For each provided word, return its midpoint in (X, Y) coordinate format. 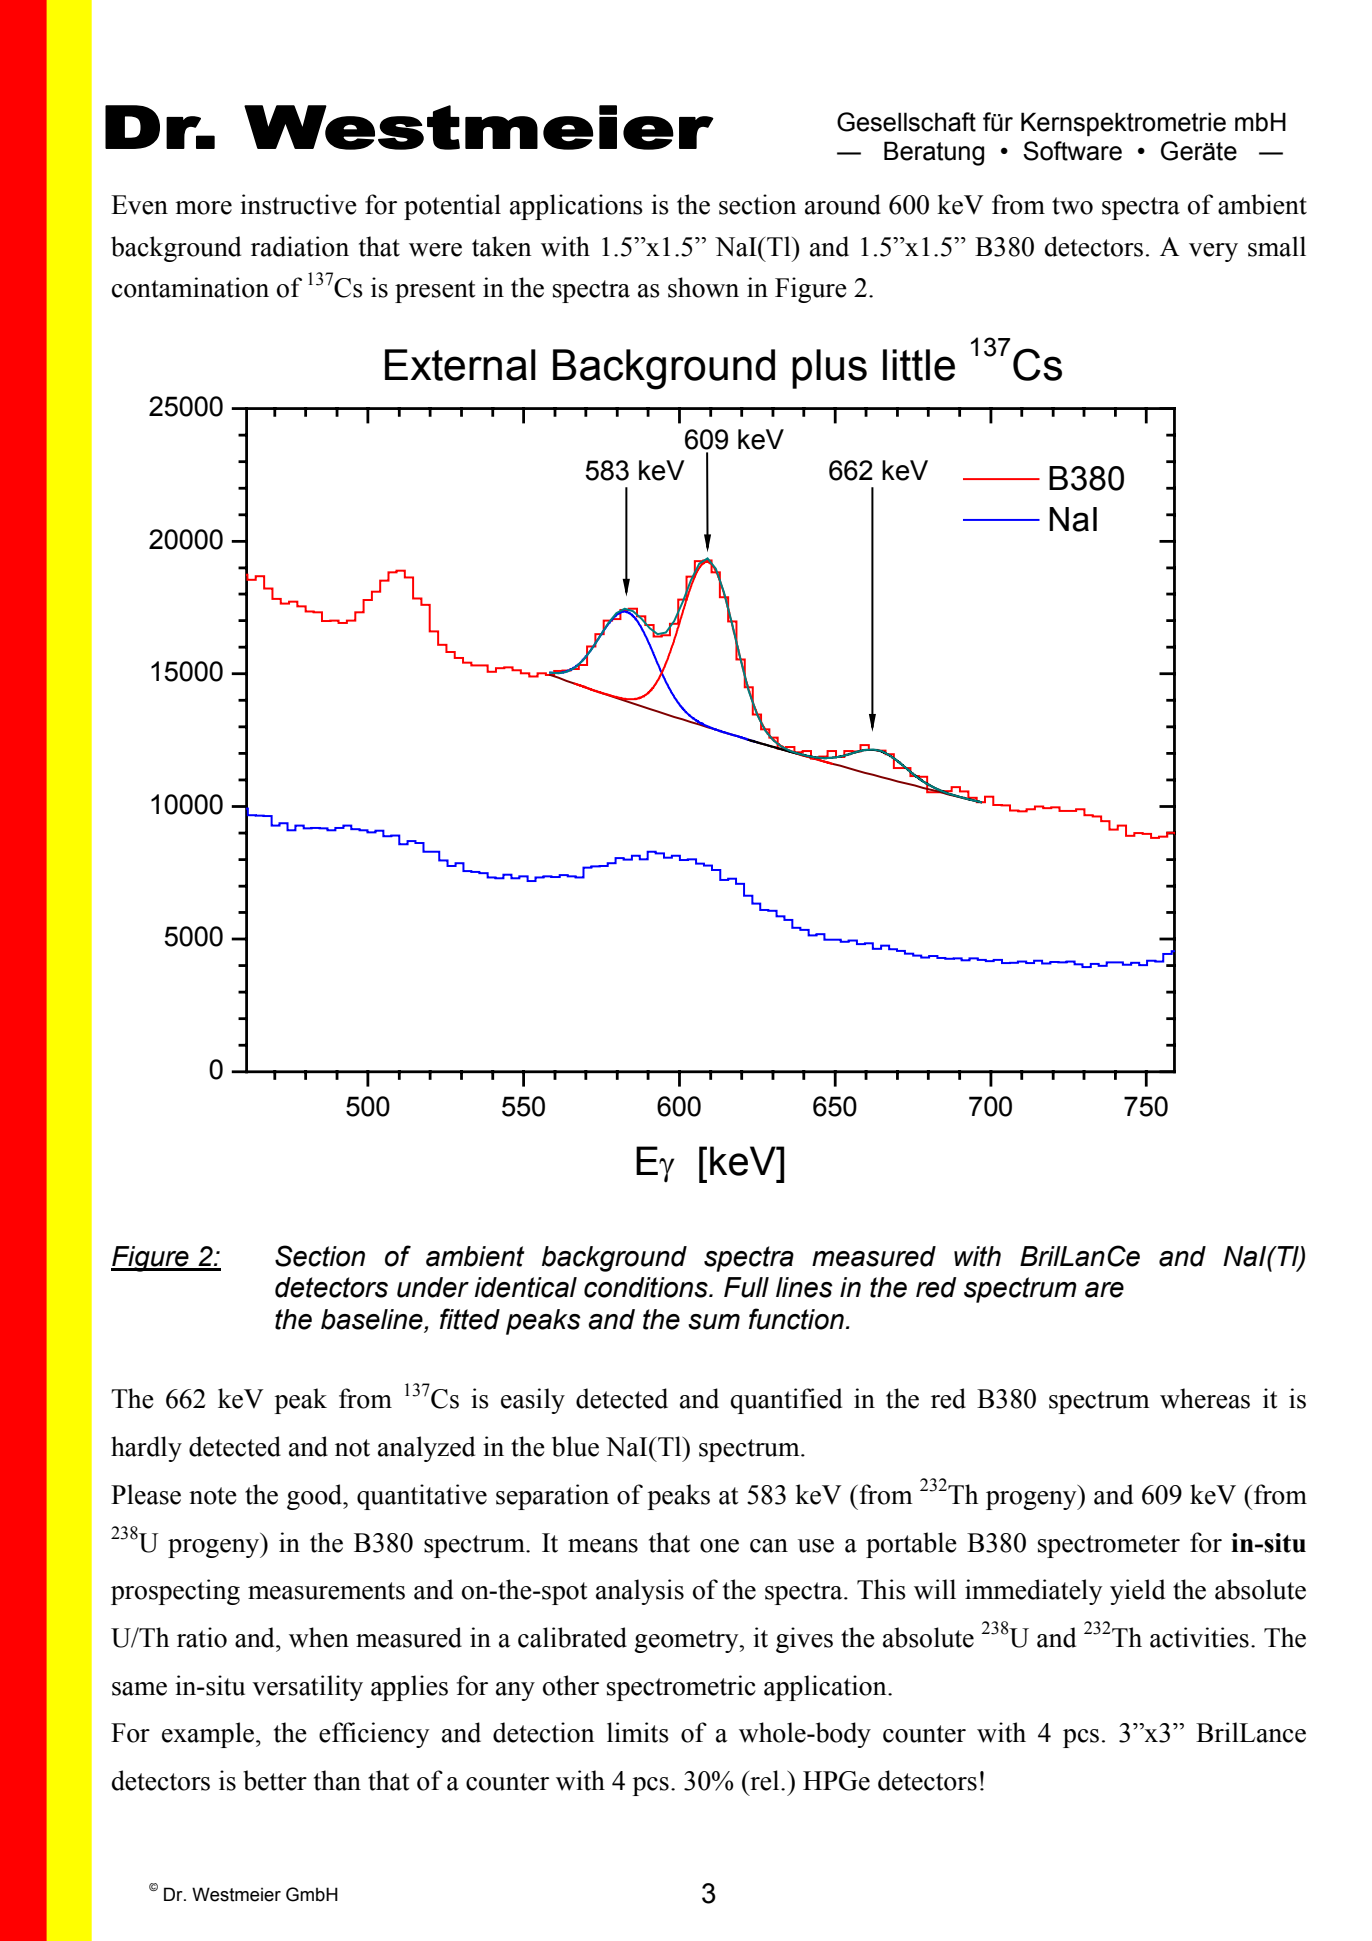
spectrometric (681, 1688)
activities (1199, 1637)
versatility (307, 1688)
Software (1072, 151)
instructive (298, 204)
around (843, 204)
